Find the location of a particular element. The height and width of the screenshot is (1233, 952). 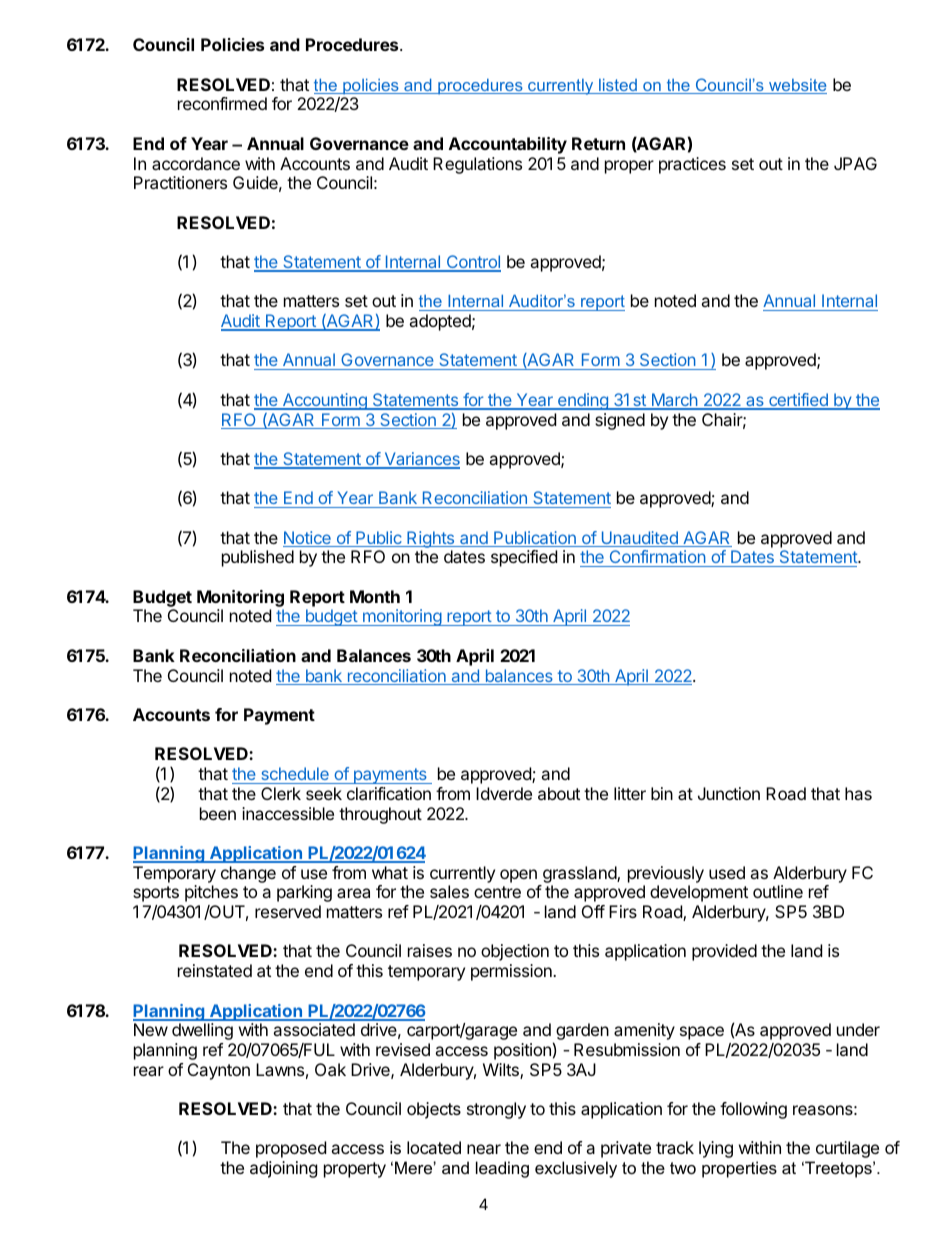

proposed is located at coordinates (291, 1149).
